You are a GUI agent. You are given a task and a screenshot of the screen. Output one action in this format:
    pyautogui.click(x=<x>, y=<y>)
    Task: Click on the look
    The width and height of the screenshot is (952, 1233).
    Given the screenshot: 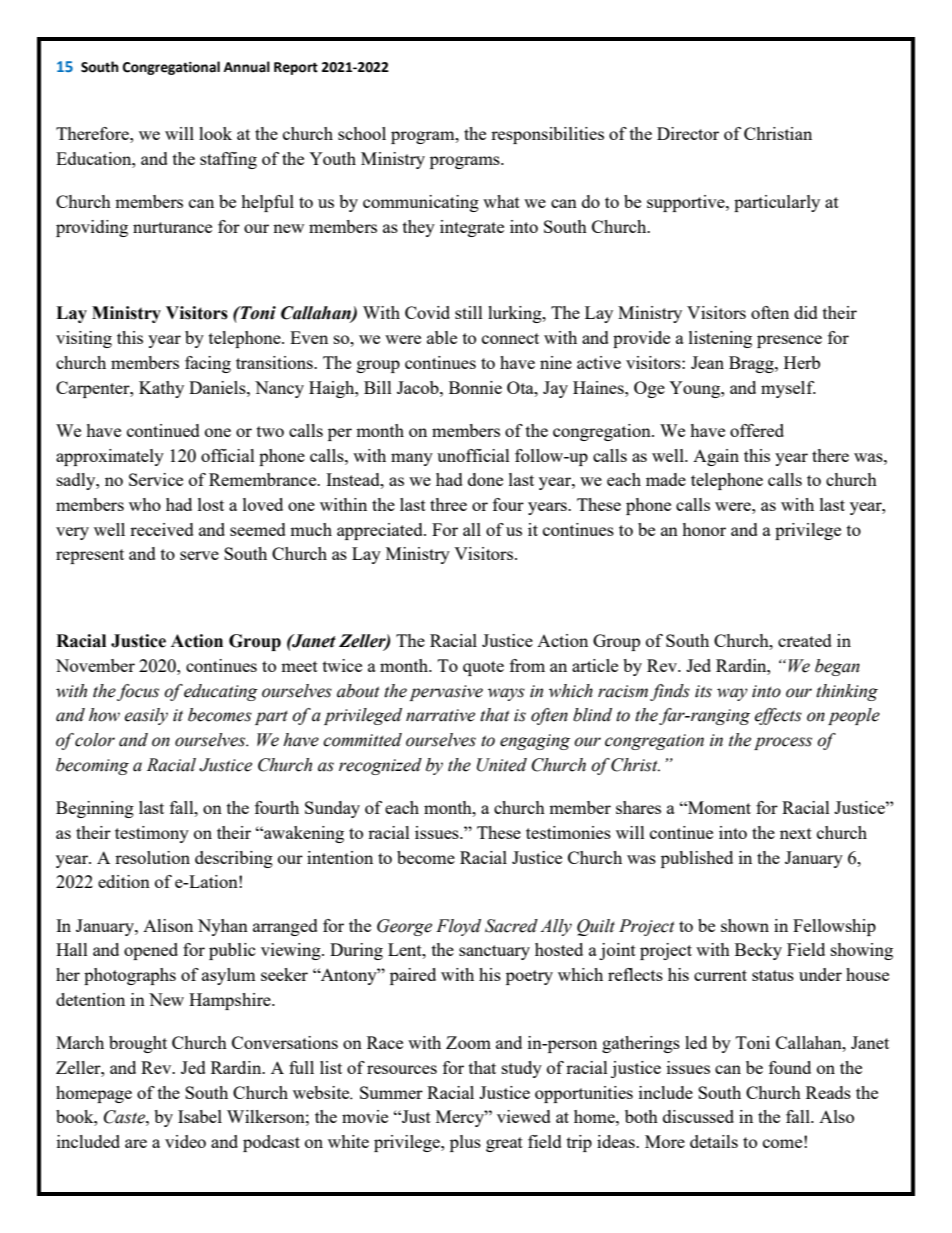 What is the action you would take?
    pyautogui.click(x=215, y=133)
